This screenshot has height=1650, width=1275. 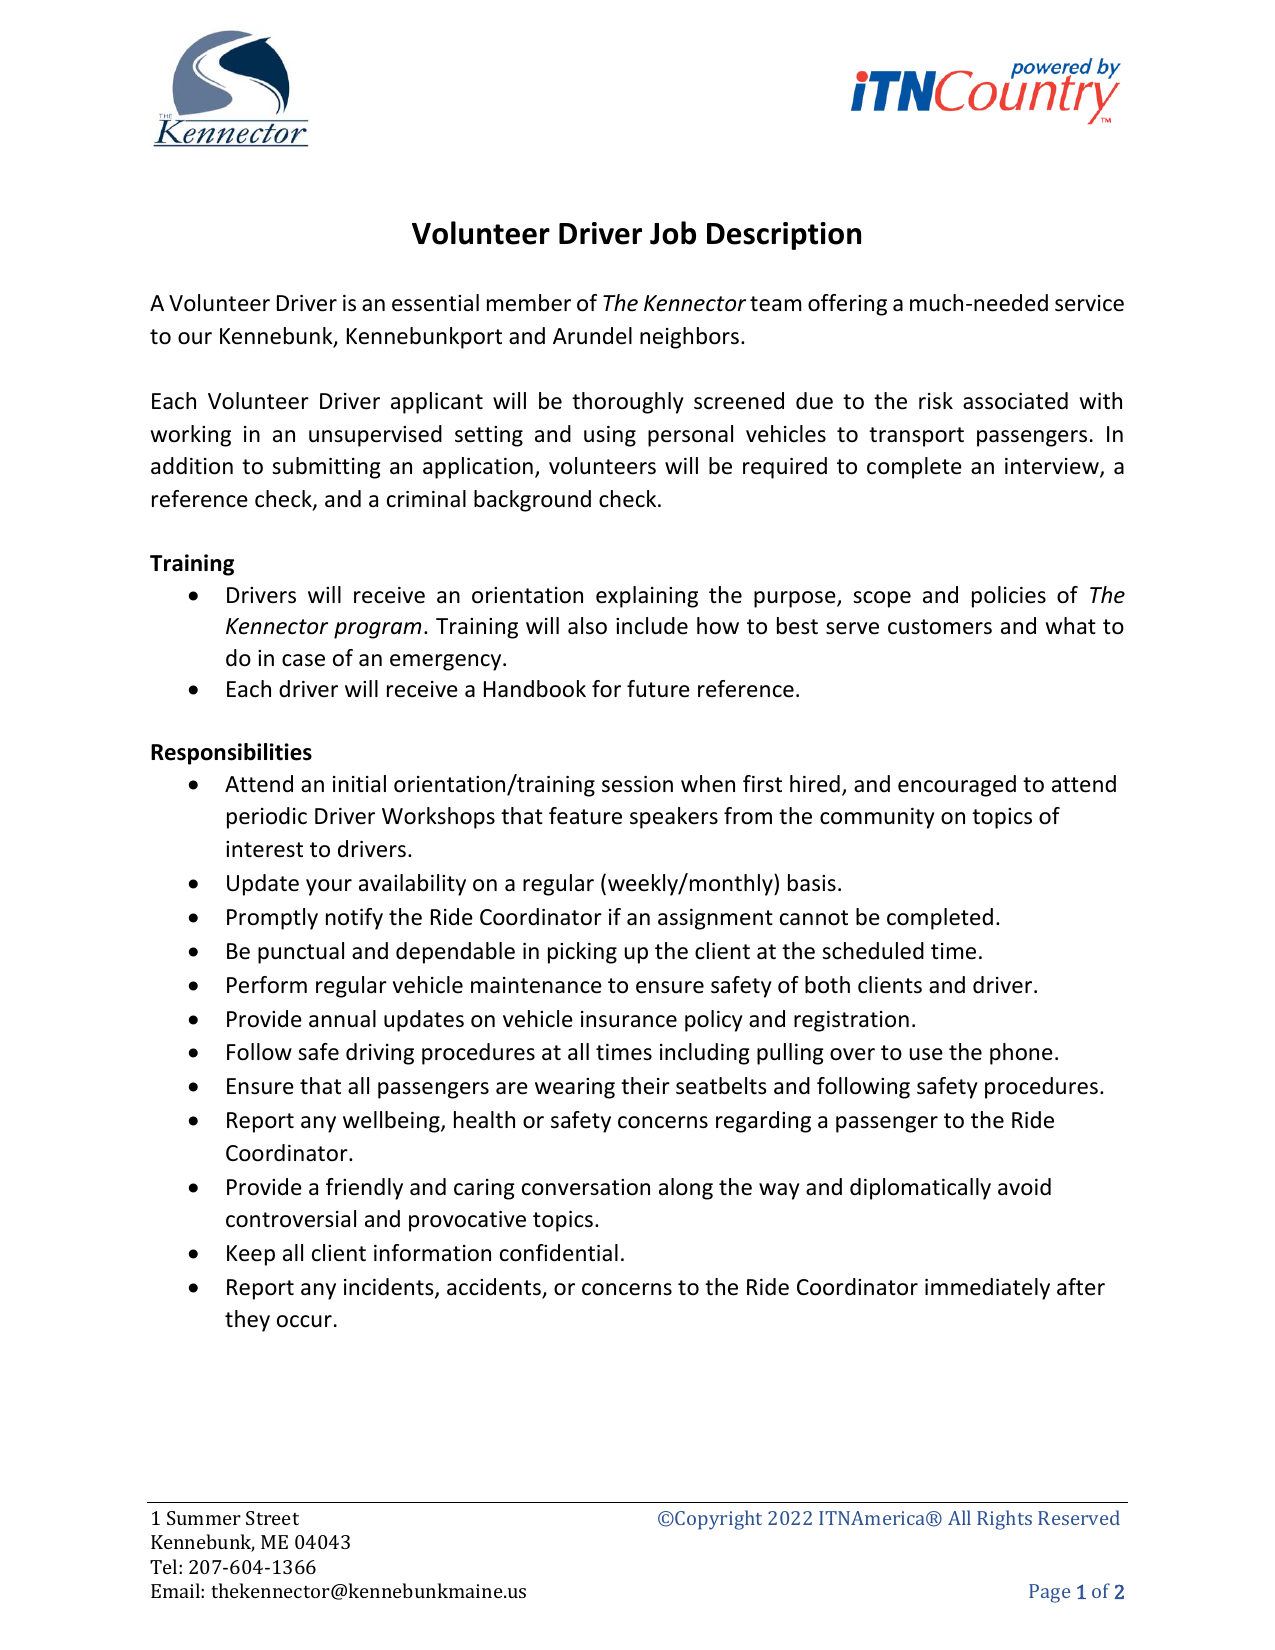 I want to click on Job, so click(x=673, y=233).
